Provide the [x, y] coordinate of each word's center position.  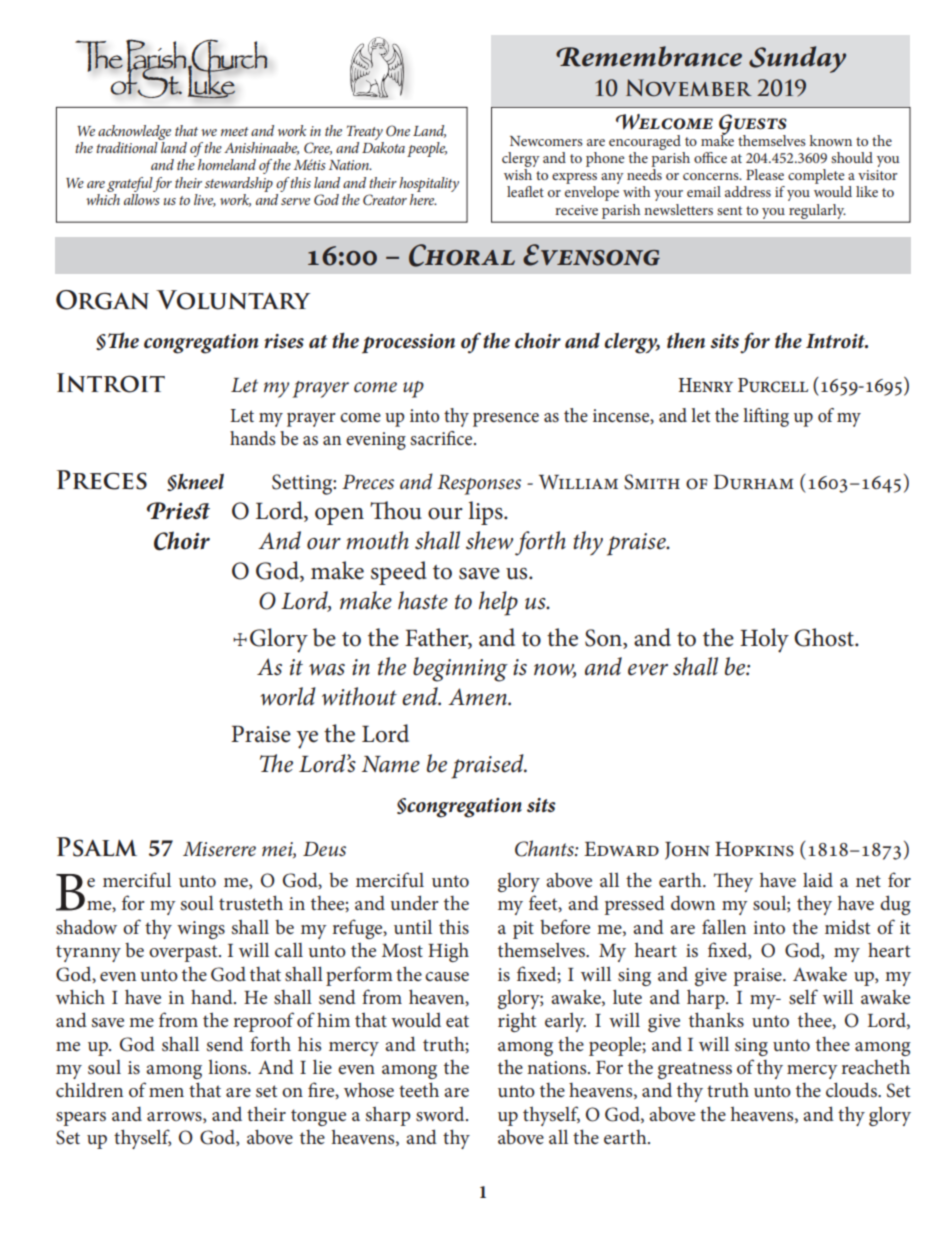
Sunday [797, 59]
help [498, 603]
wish [518, 174]
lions [228, 1067]
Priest [178, 511]
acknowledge [134, 134]
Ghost [825, 637]
